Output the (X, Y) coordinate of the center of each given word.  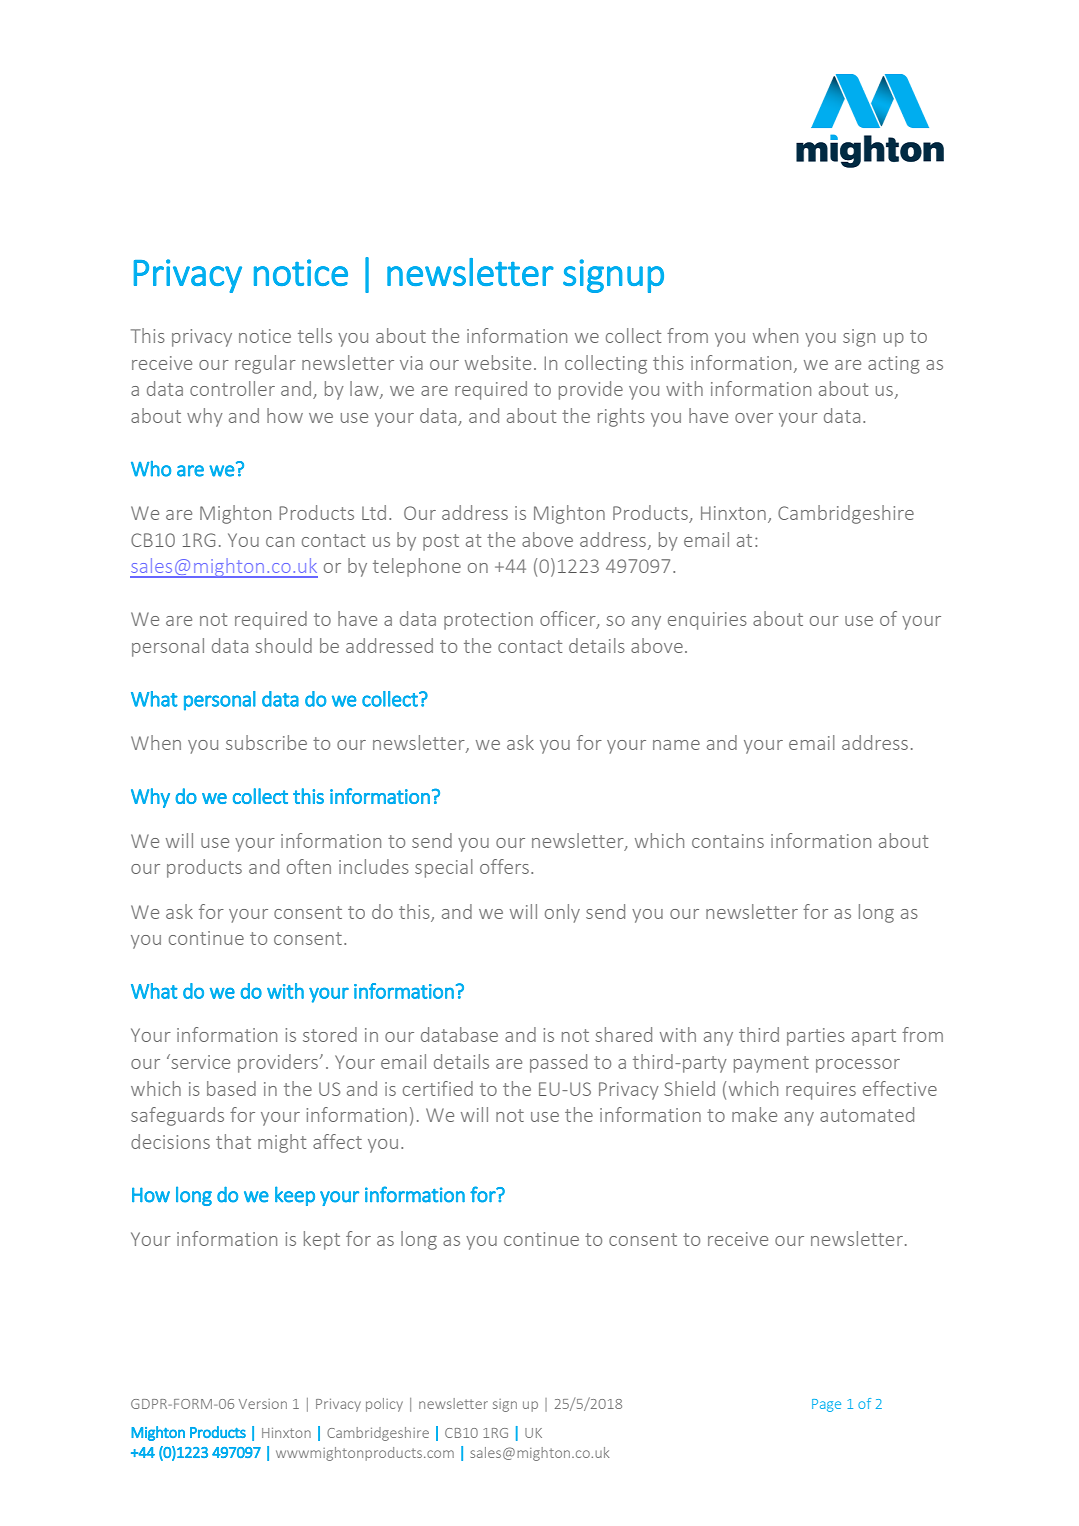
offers (504, 866)
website (498, 362)
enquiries (707, 621)
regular (265, 364)
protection (488, 621)
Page (826, 1405)
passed (558, 1063)
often (309, 866)
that (233, 1141)
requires (821, 1091)
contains (728, 841)
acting (894, 365)
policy (384, 1405)
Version (263, 1404)
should (283, 645)
